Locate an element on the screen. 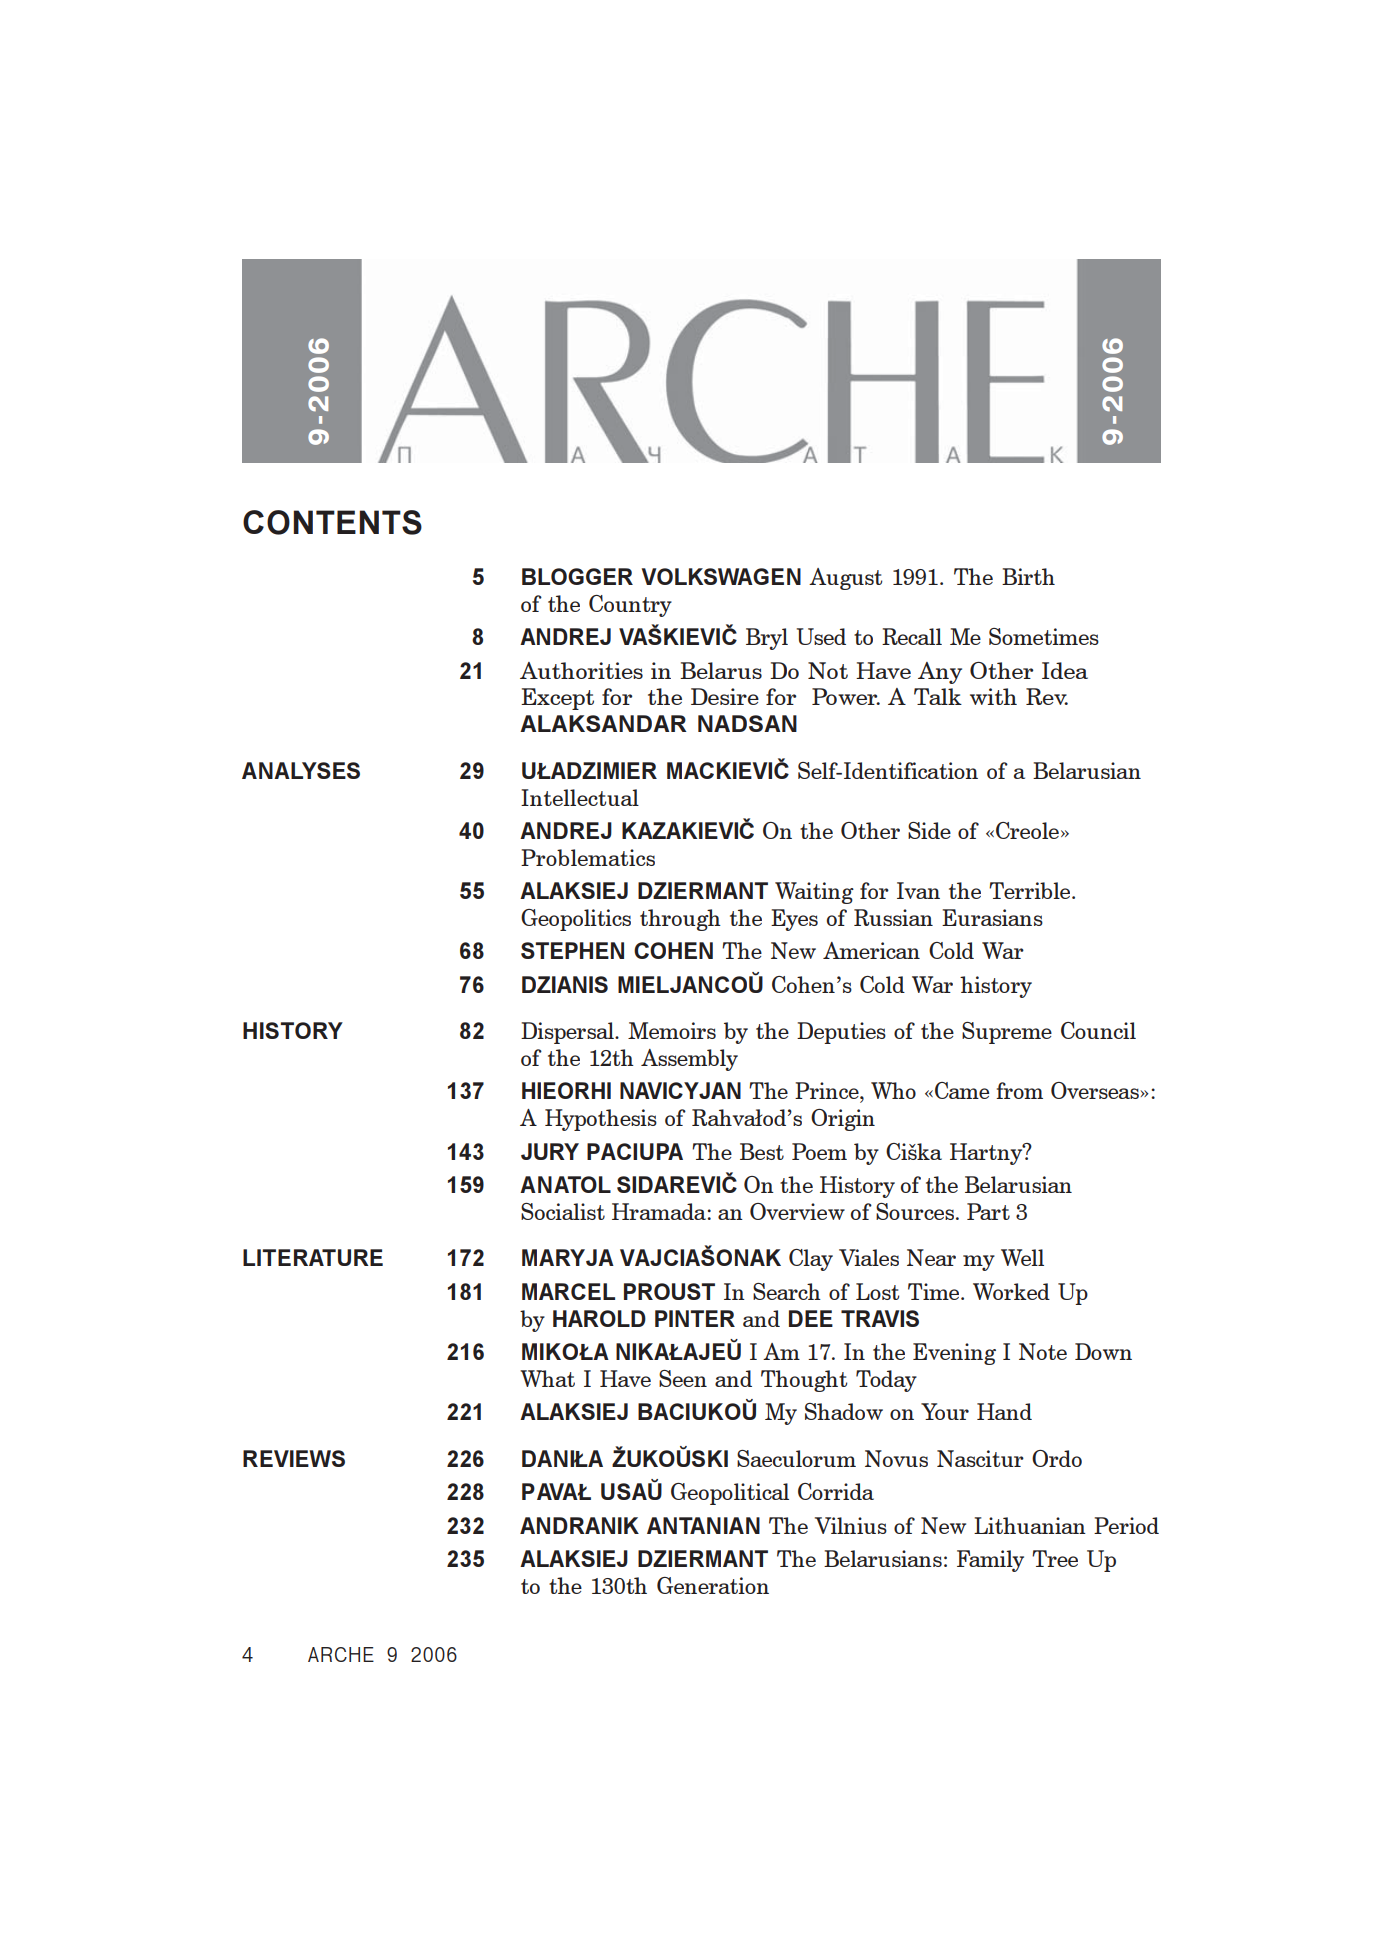 The height and width of the screenshot is (1947, 1376). with is located at coordinates (993, 696).
